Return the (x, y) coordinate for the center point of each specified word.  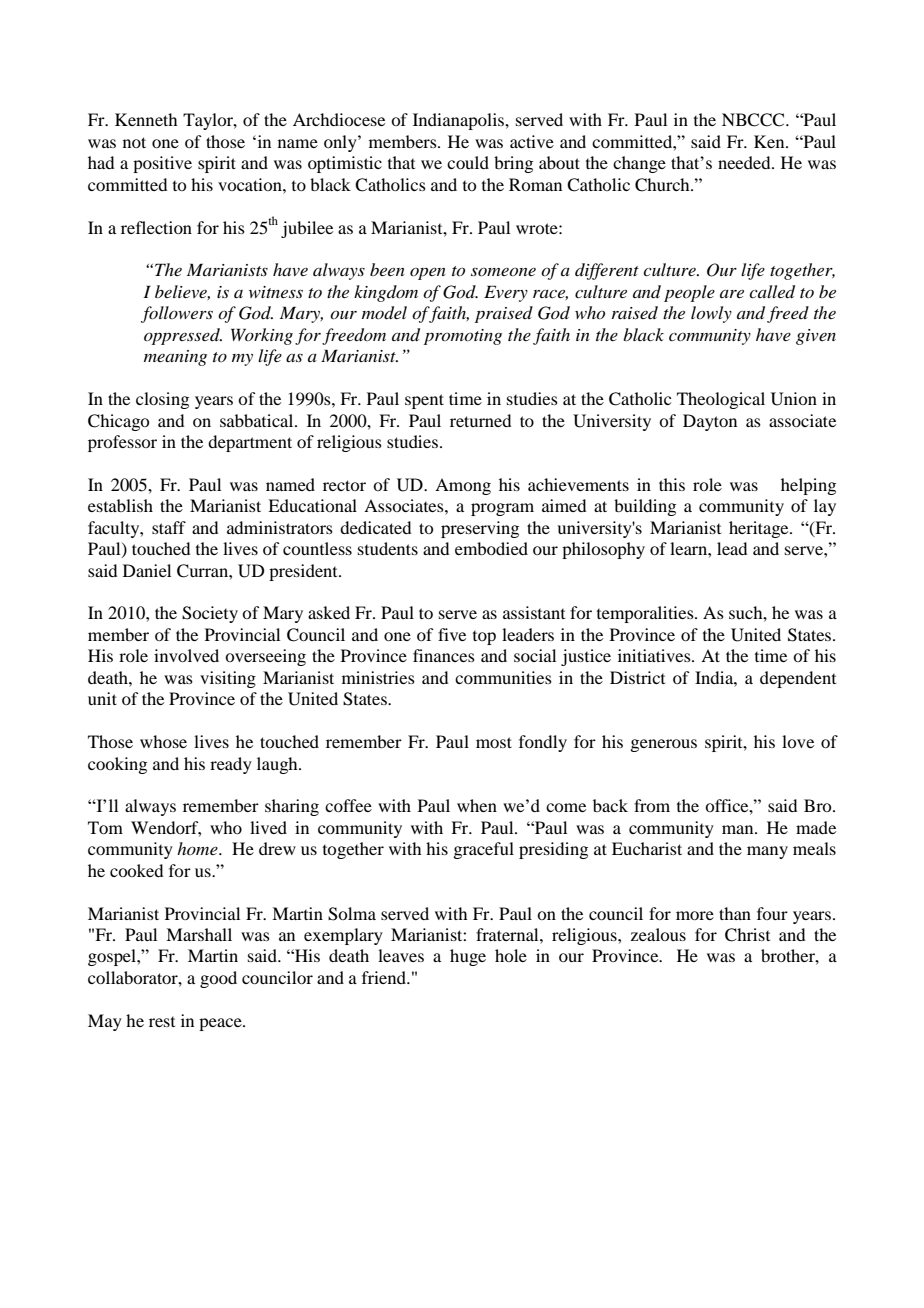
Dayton (710, 422)
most (494, 742)
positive (162, 164)
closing (162, 400)
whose (163, 741)
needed (745, 162)
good (218, 979)
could (468, 162)
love (798, 741)
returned (480, 420)
